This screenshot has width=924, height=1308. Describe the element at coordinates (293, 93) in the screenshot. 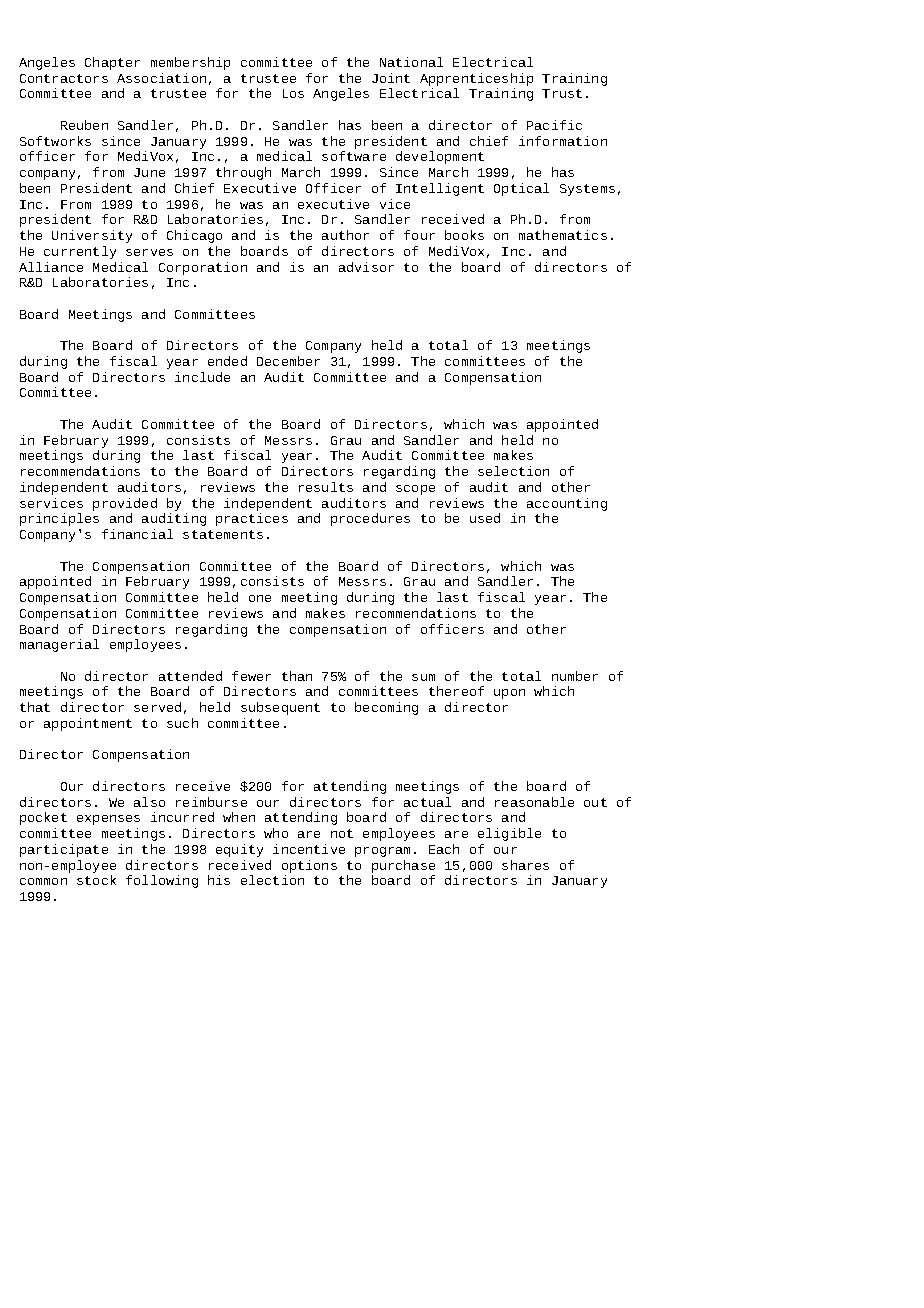

I see `Los` at that location.
